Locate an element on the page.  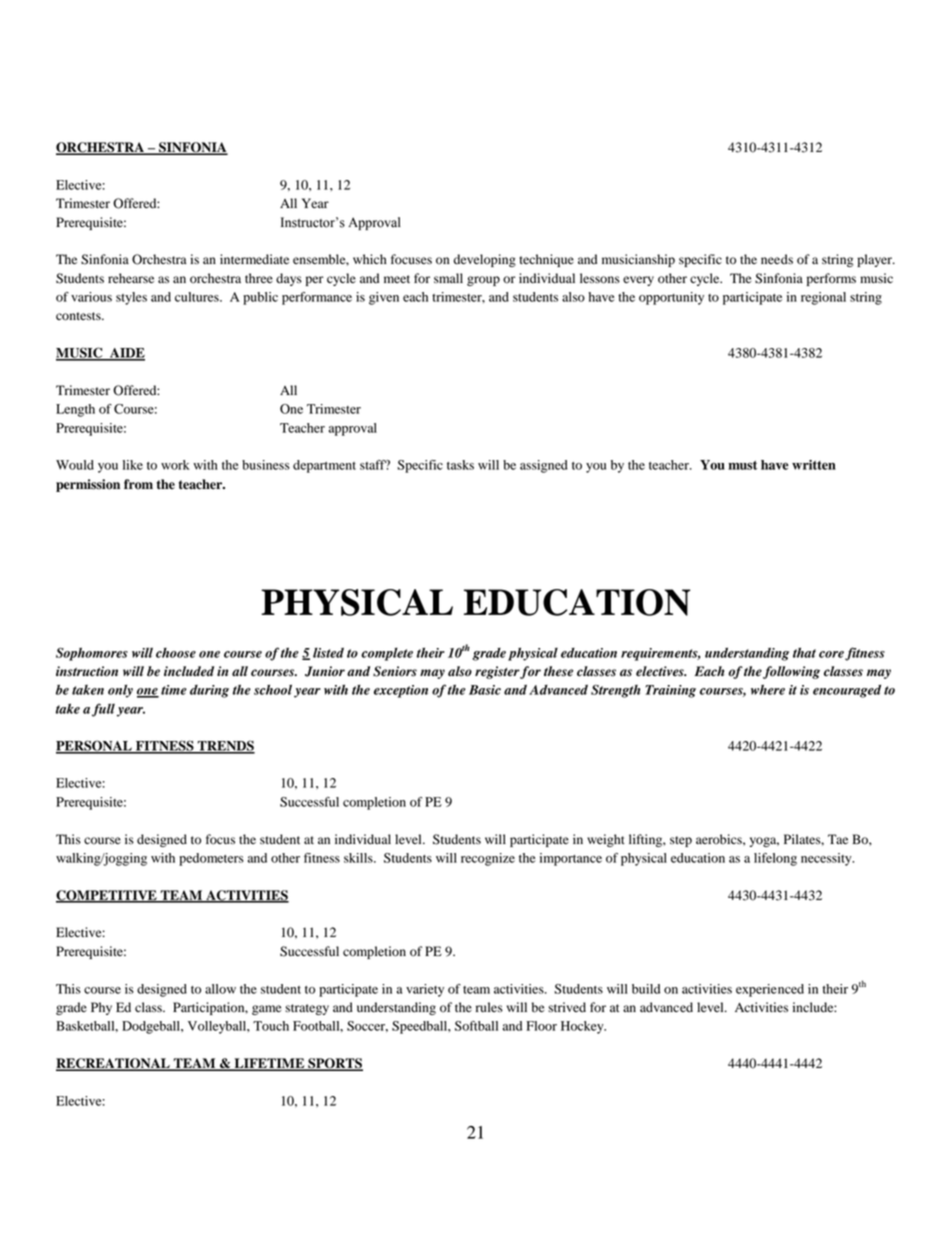
cultures is located at coordinates (198, 297).
